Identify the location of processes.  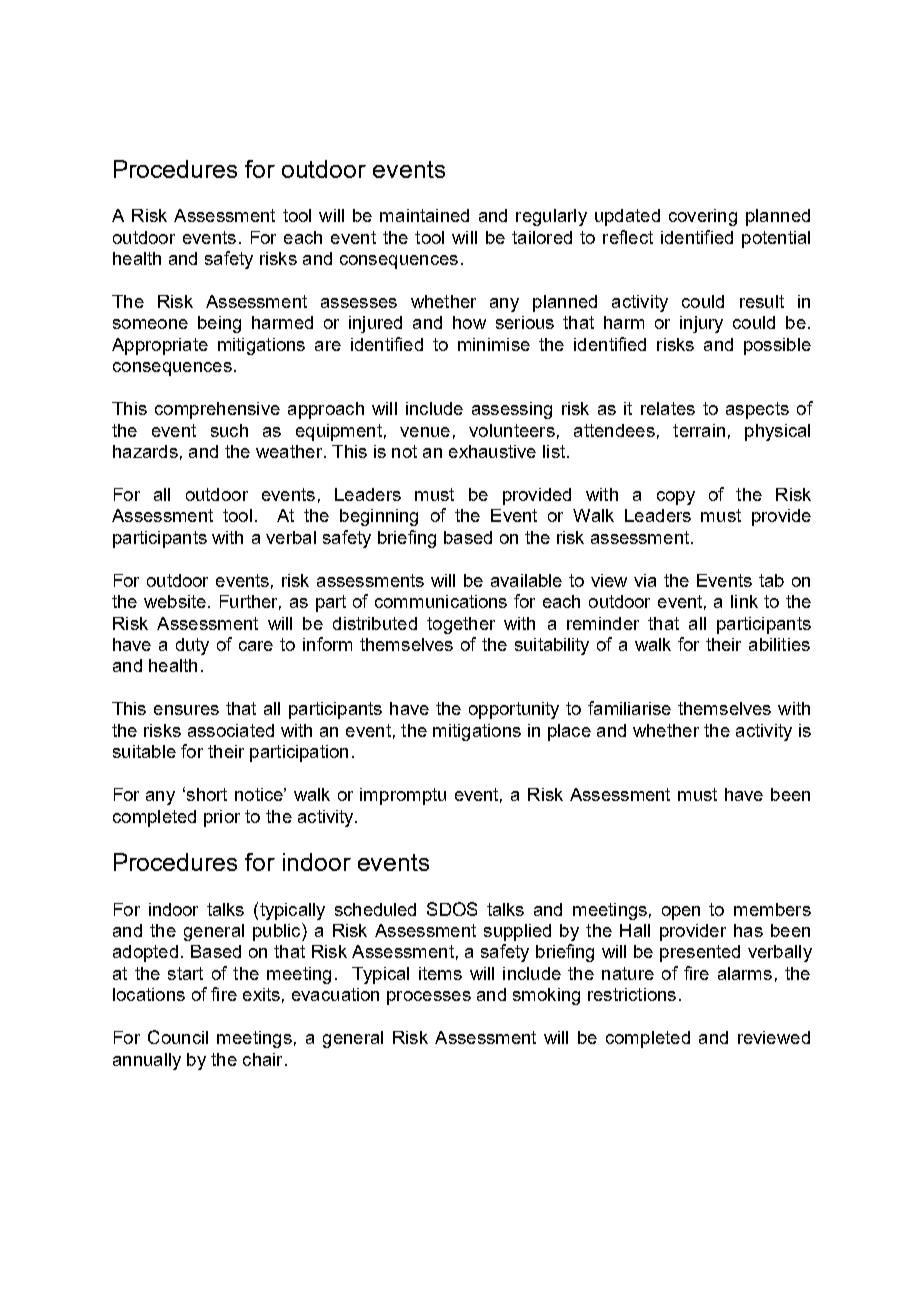
(429, 998).
